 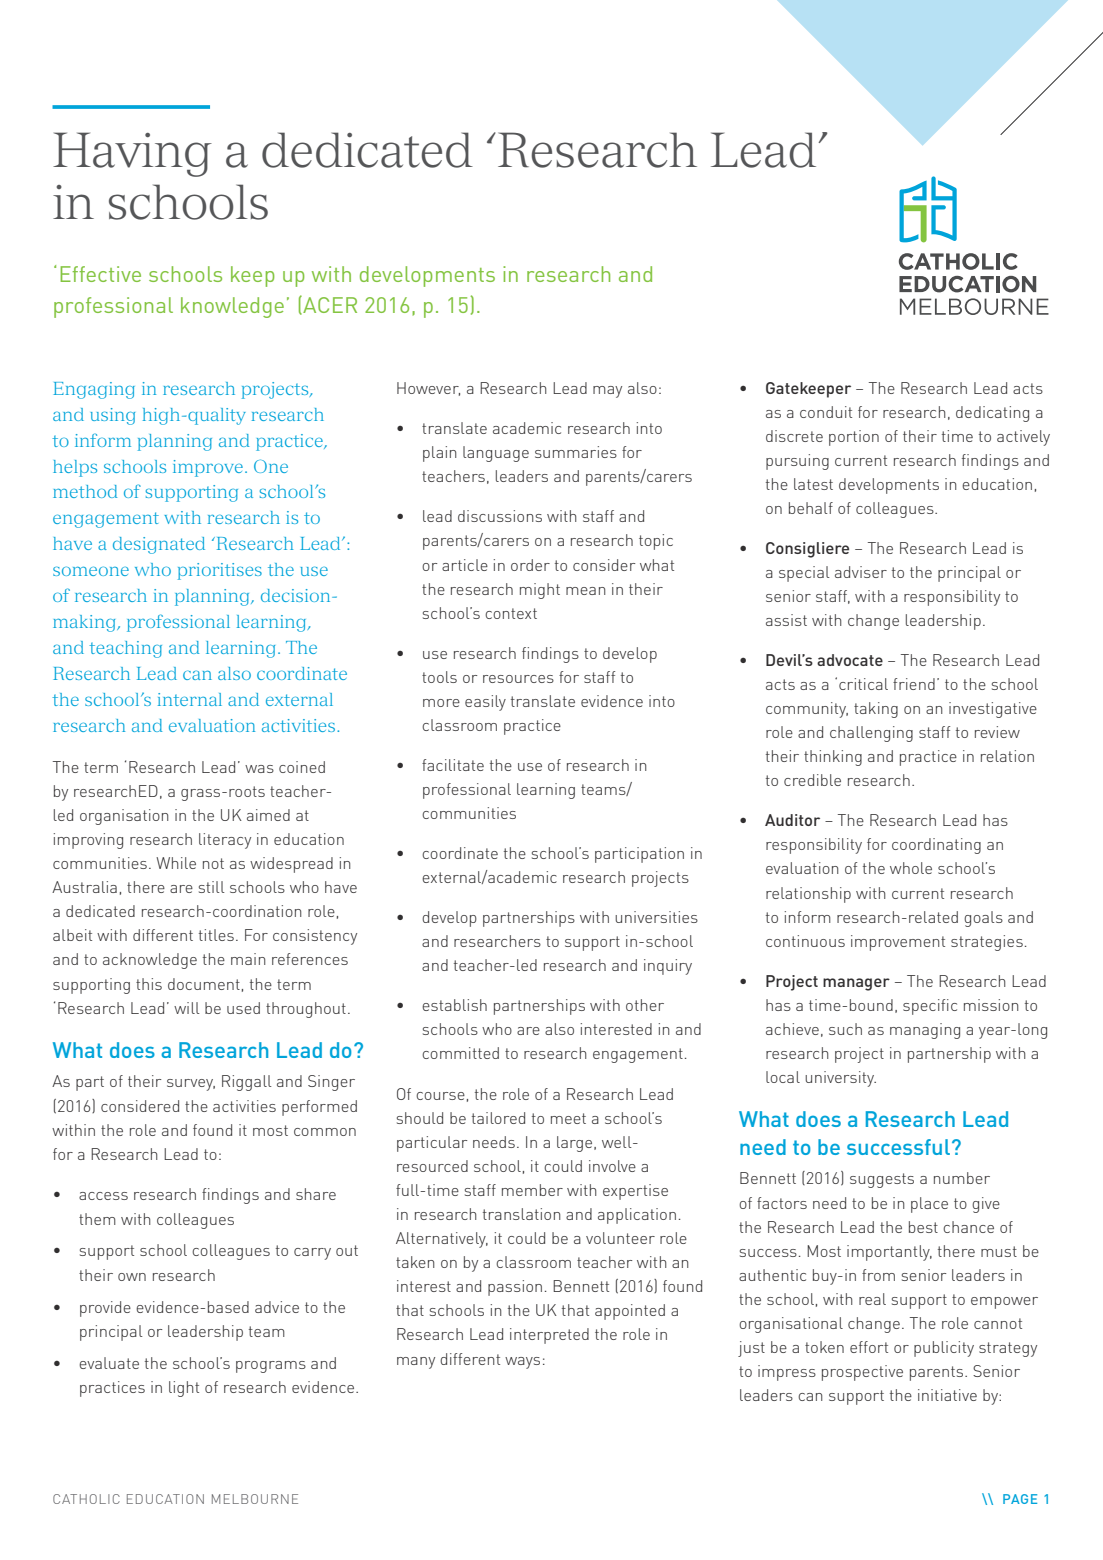 What do you see at coordinates (187, 1008) in the screenshot?
I see `will` at bounding box center [187, 1008].
